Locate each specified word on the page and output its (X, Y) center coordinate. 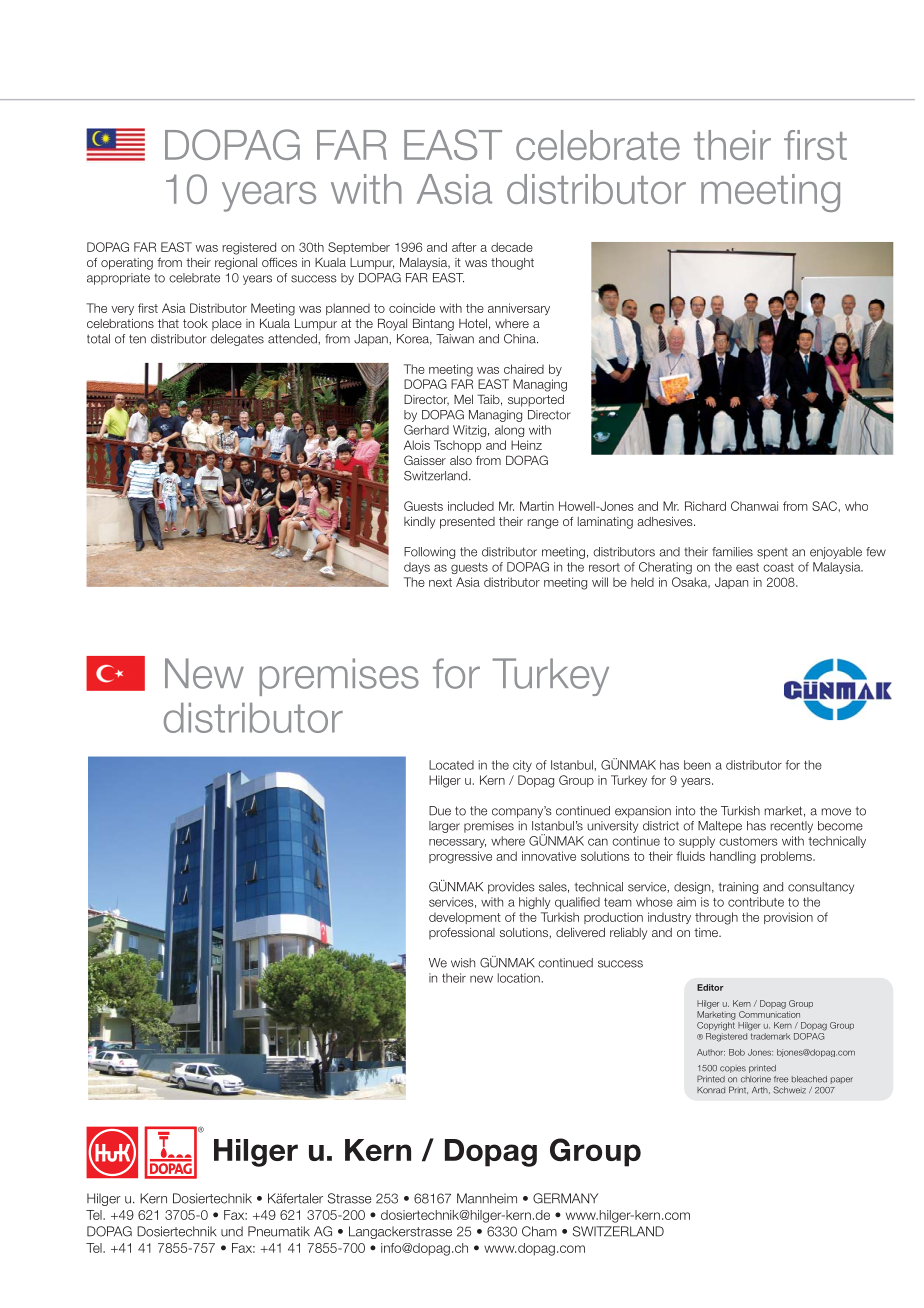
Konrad (711, 1090)
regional (236, 264)
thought (512, 264)
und (232, 1231)
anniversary (519, 309)
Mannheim (487, 1198)
